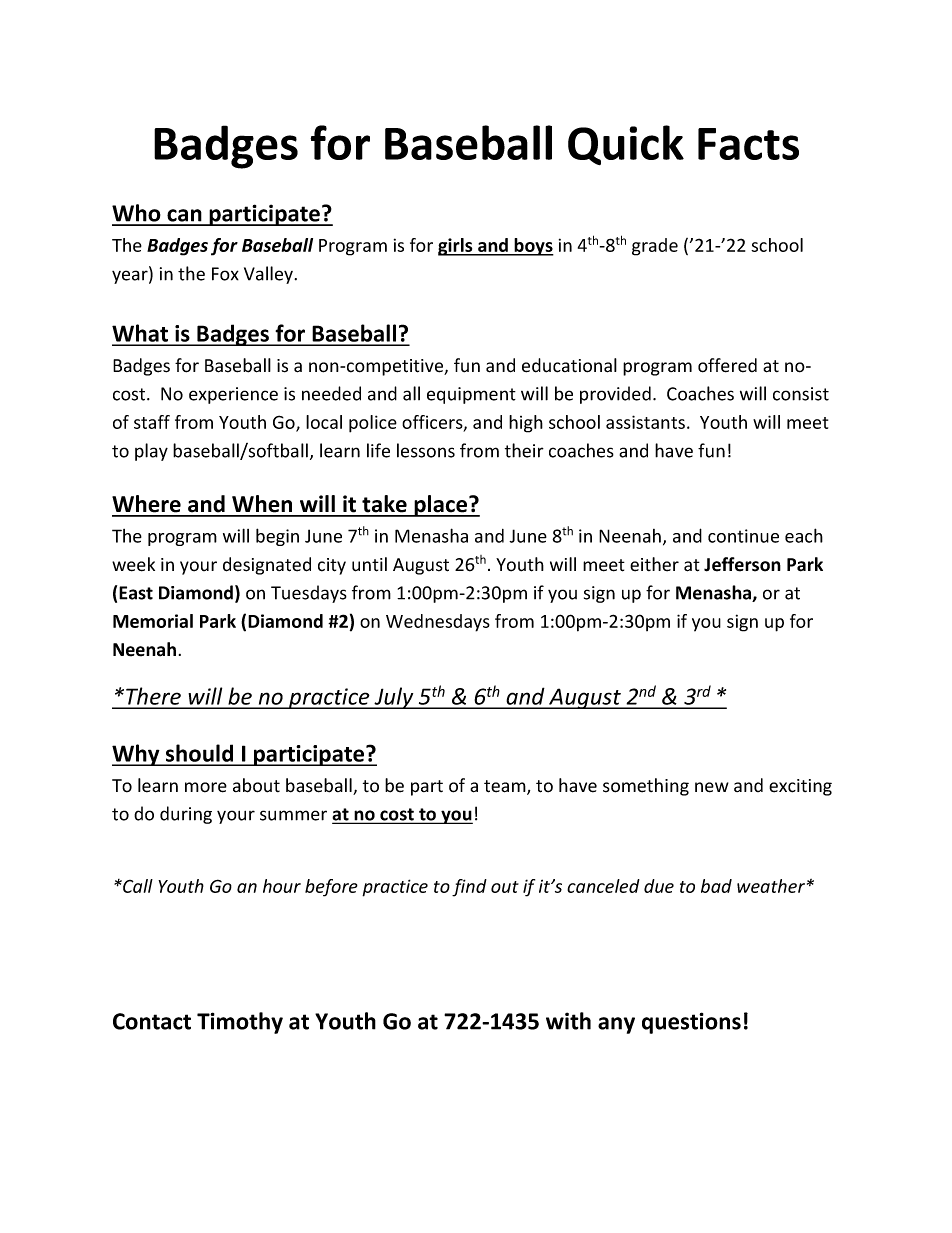  What do you see at coordinates (691, 1023) in the screenshot?
I see `questions` at bounding box center [691, 1023].
